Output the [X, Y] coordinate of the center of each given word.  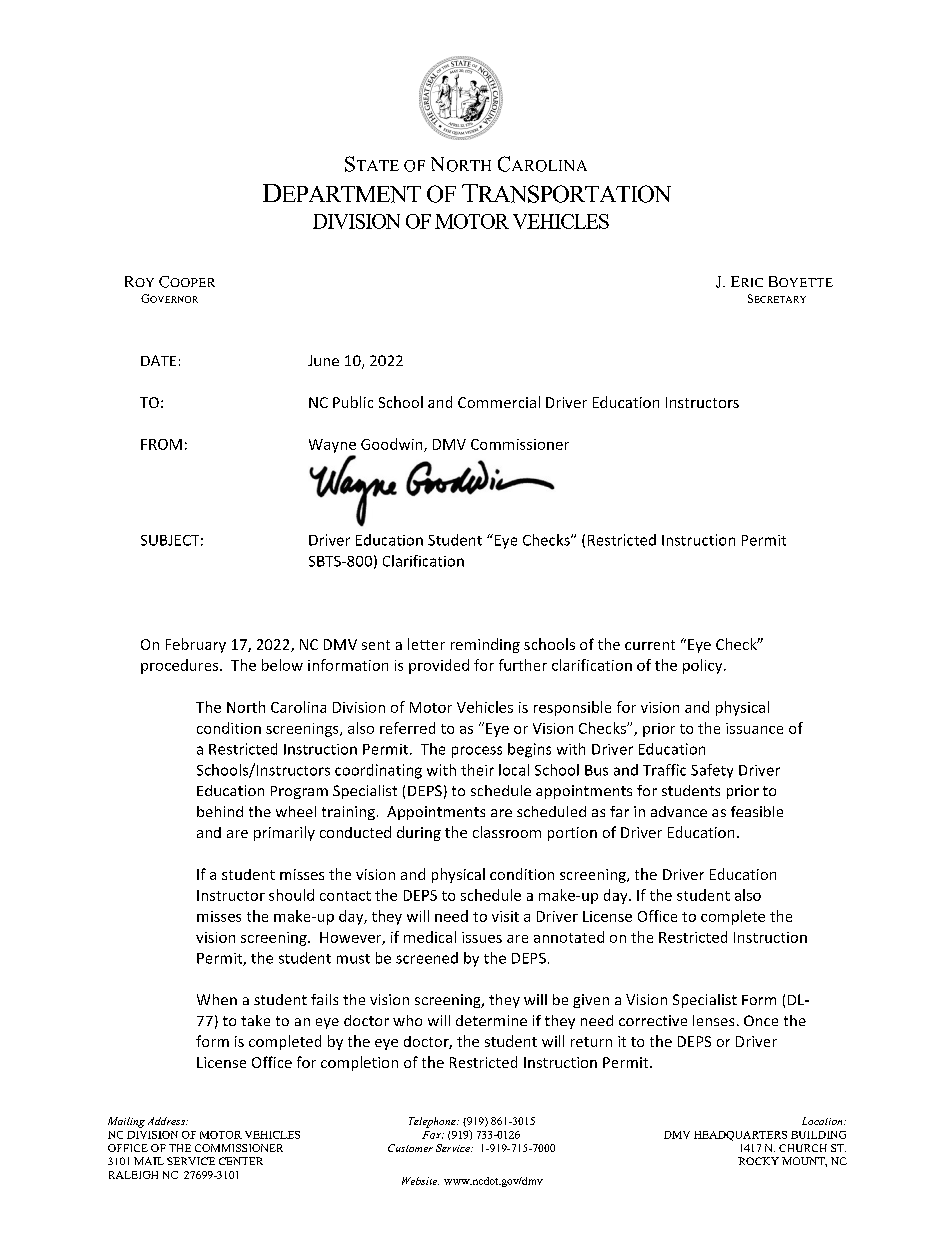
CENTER [241, 1161]
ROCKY [758, 1161]
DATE [158, 360]
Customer [410, 1148]
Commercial [499, 402]
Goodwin [393, 445]
